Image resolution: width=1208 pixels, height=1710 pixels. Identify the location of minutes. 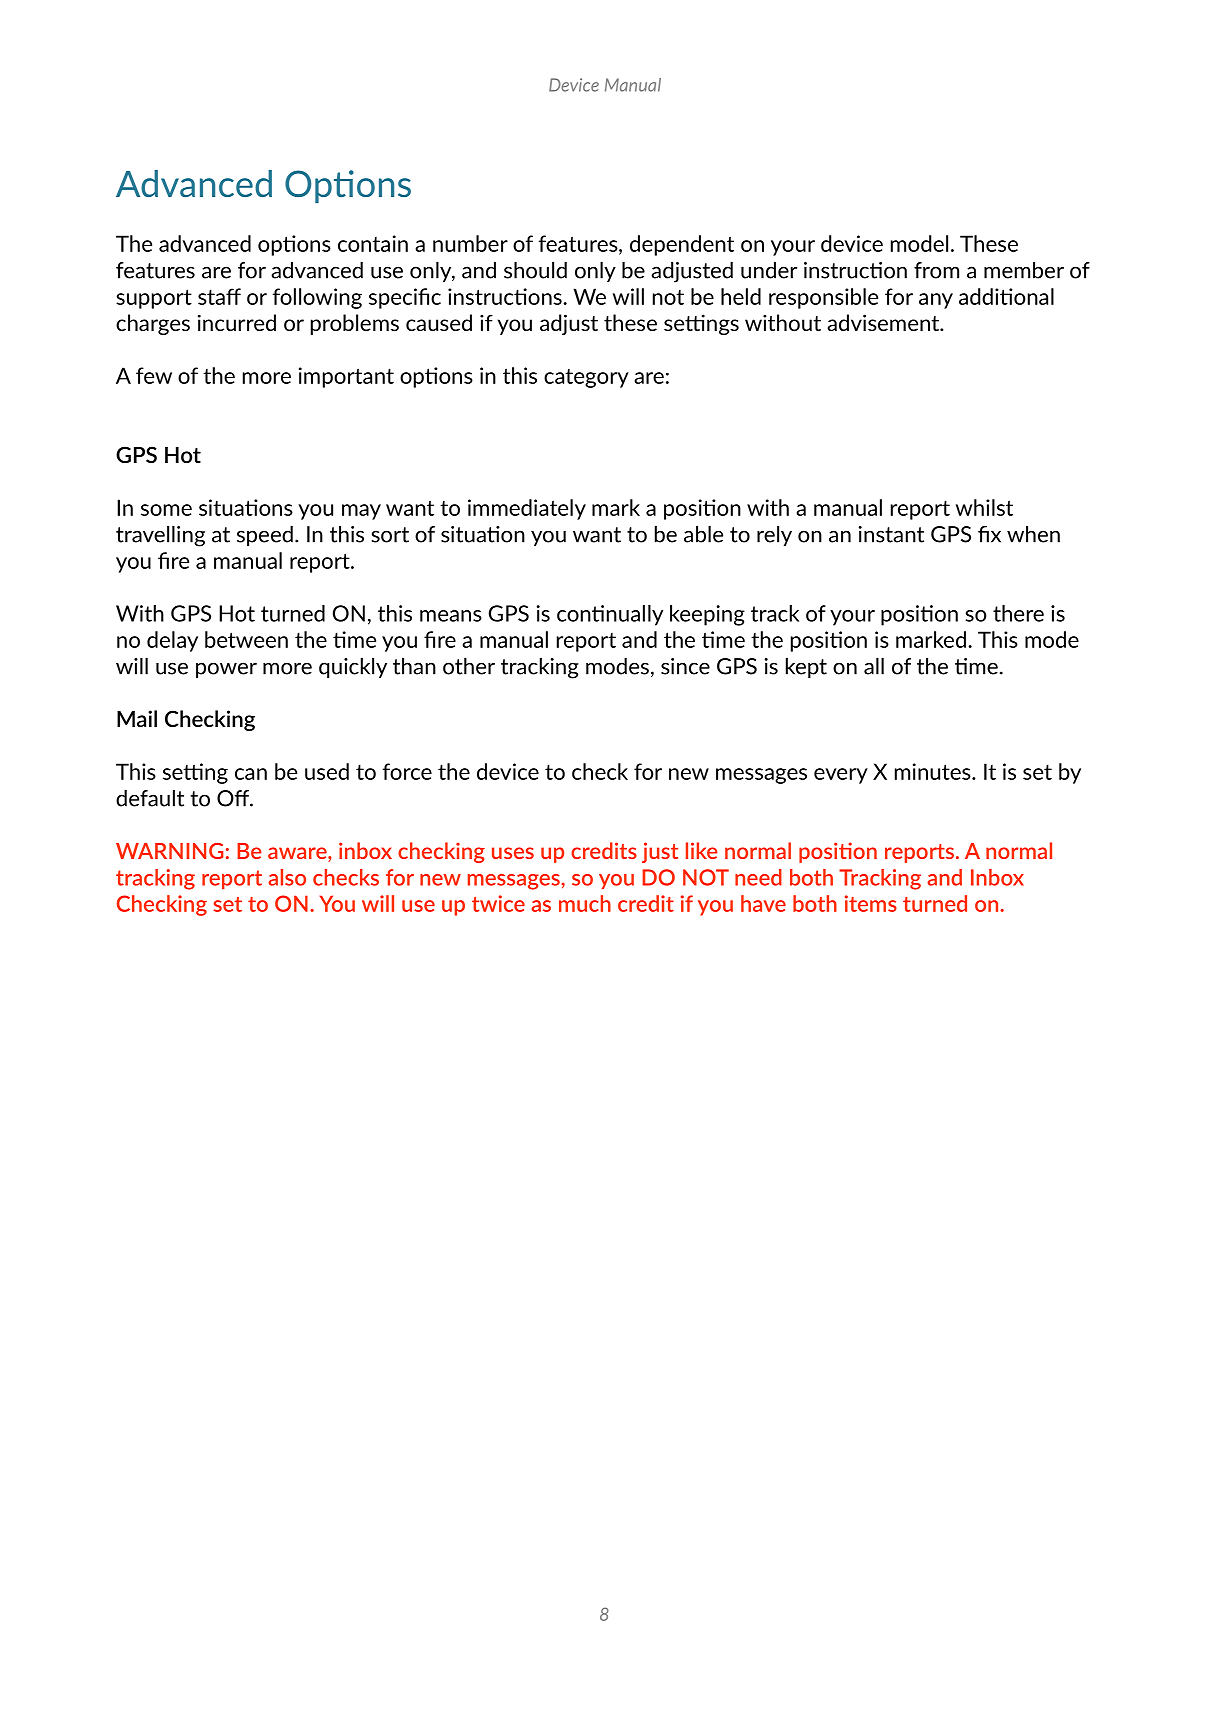
(934, 771).
